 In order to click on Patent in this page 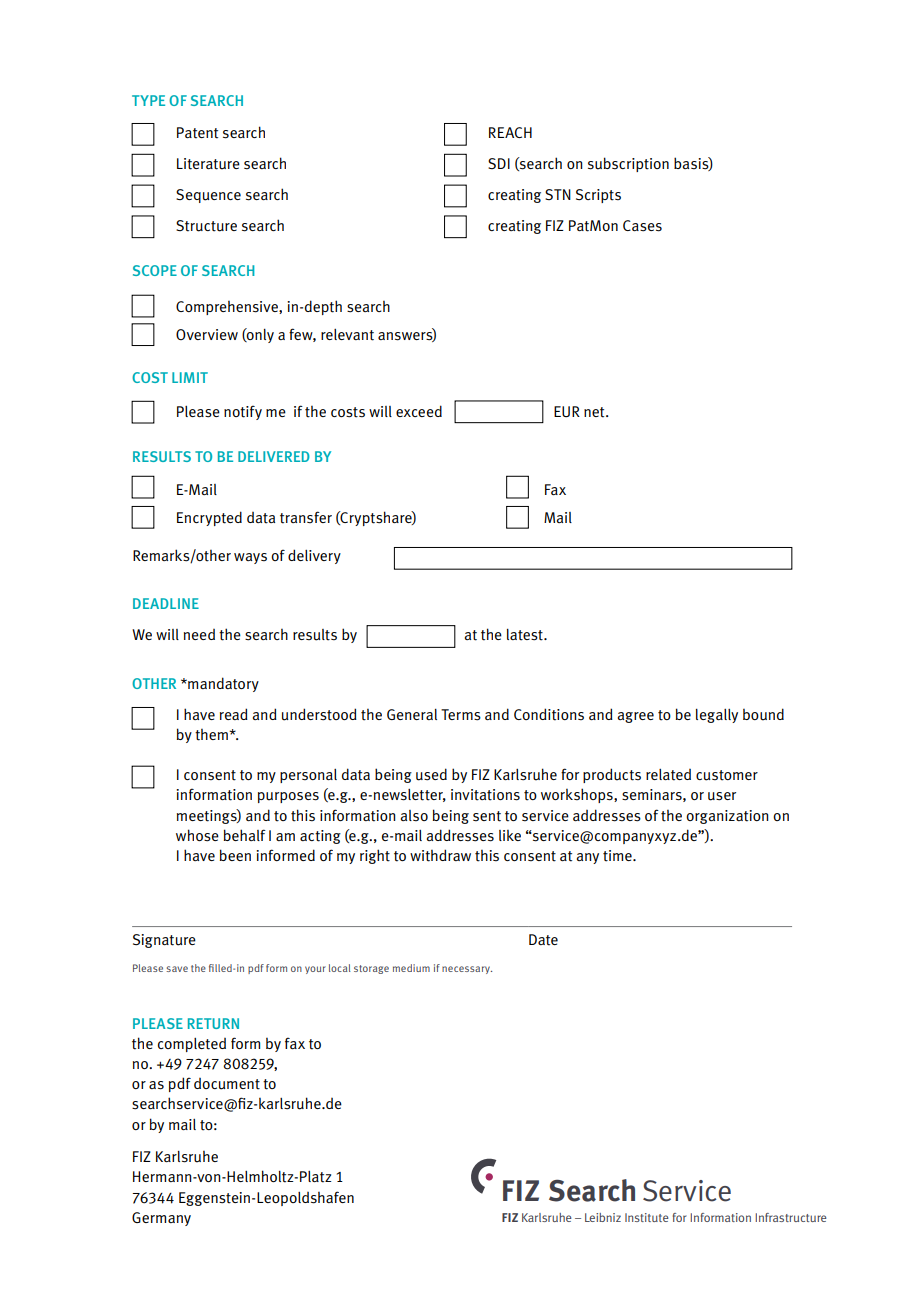, I will do `click(197, 133)`.
